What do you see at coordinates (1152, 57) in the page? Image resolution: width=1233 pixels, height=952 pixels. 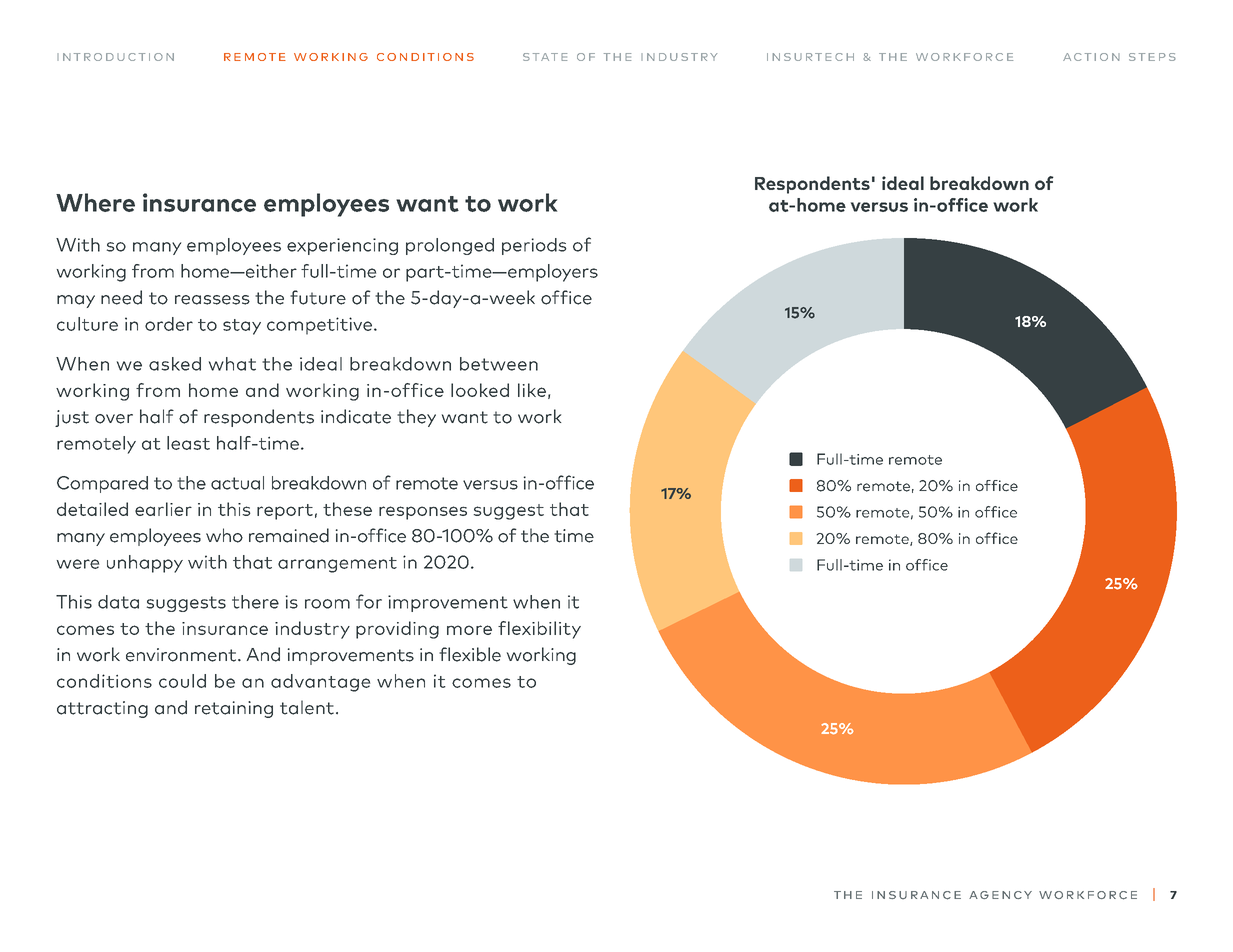 I see `steps` at bounding box center [1152, 57].
